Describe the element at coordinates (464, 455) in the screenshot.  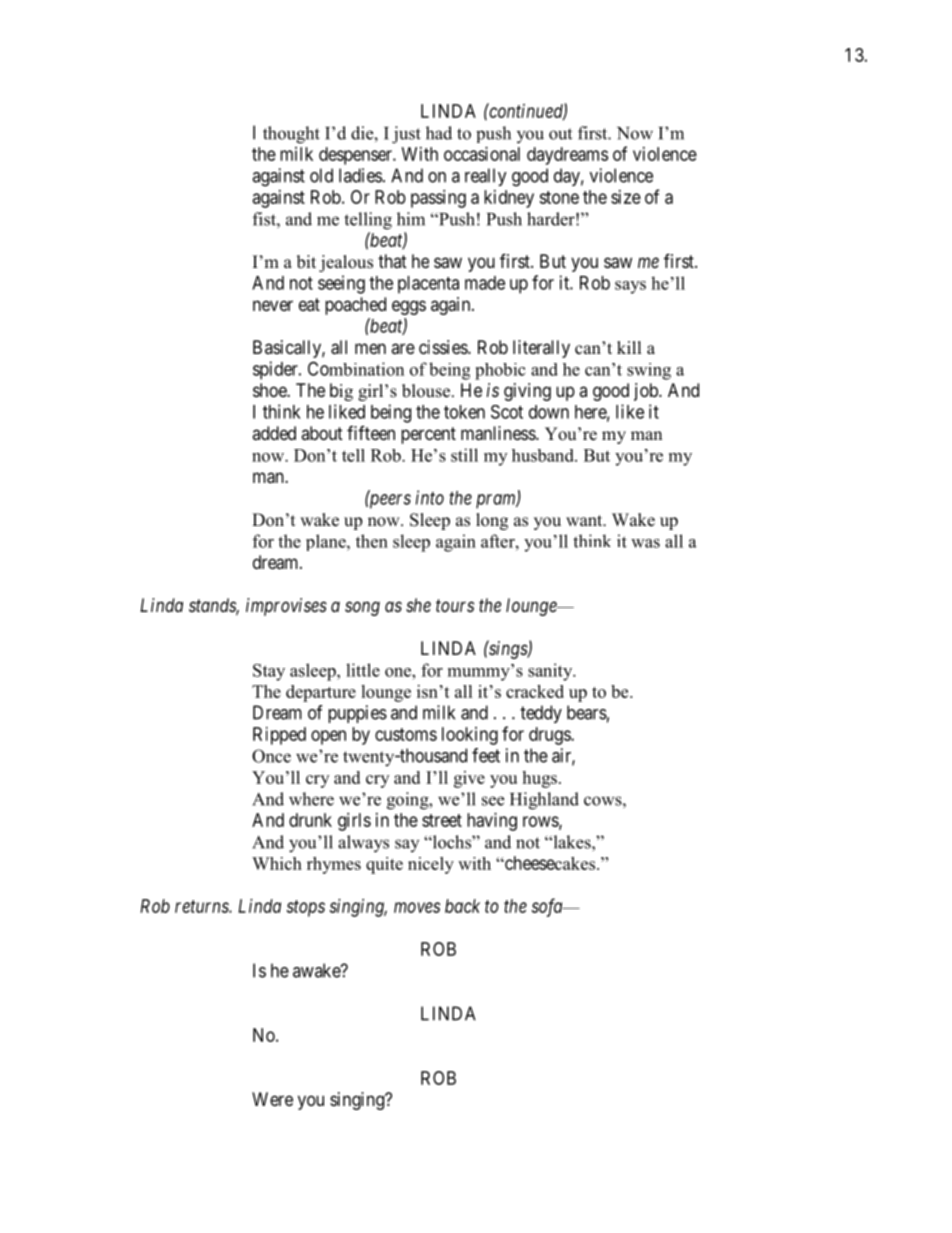
I see `still` at that location.
